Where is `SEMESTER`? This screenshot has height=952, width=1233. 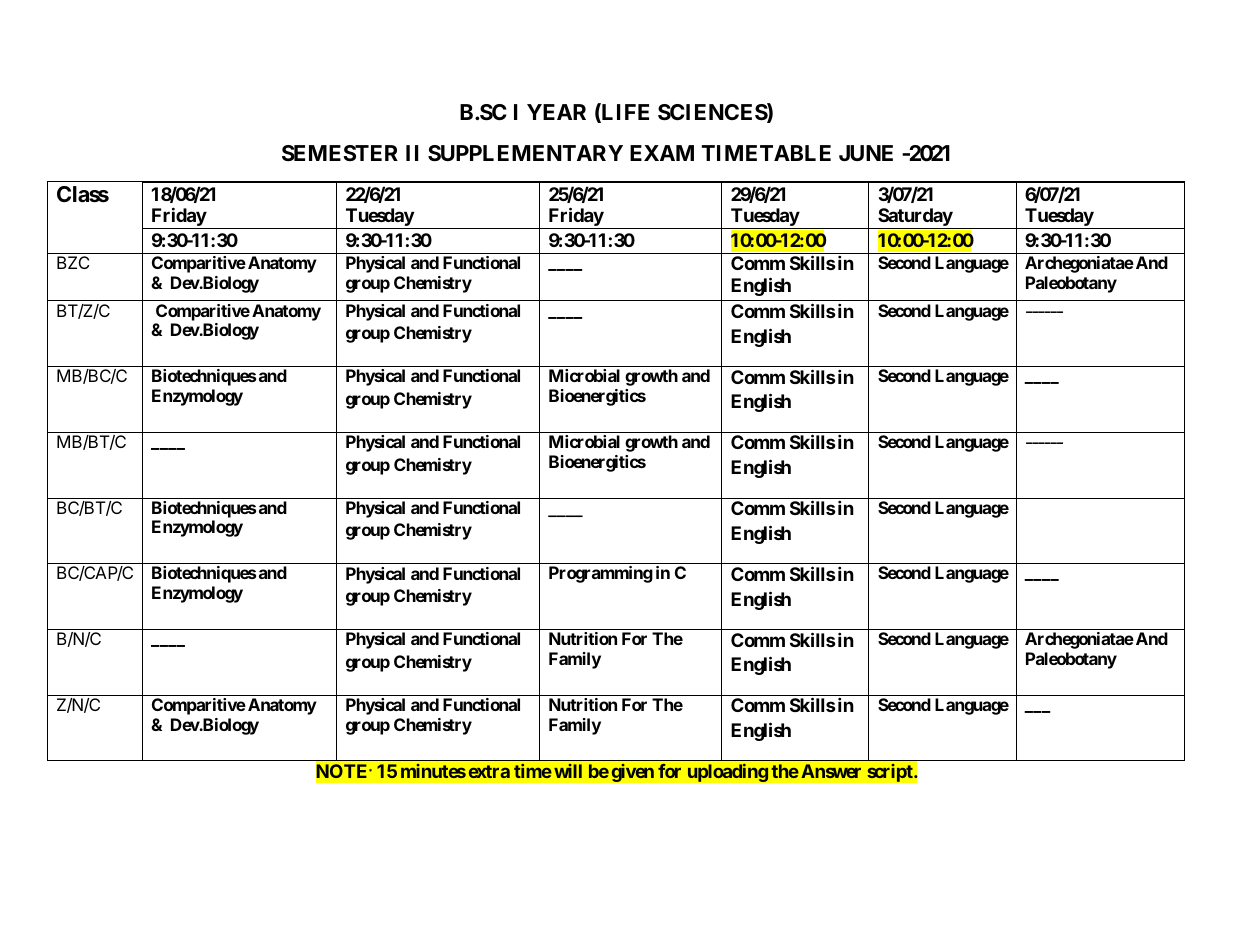
SEMESTER is located at coordinates (340, 153).
